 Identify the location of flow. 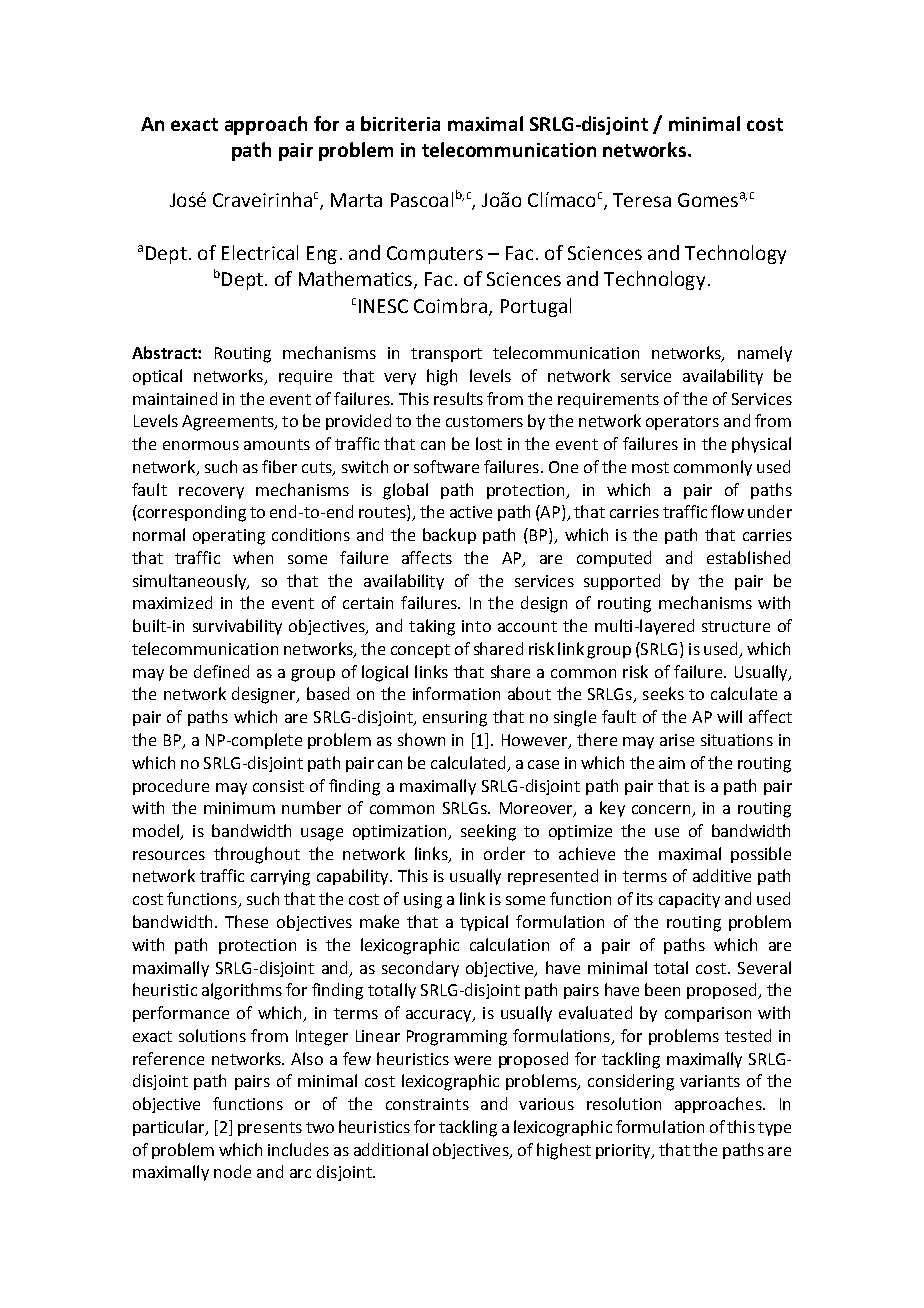
(727, 511).
